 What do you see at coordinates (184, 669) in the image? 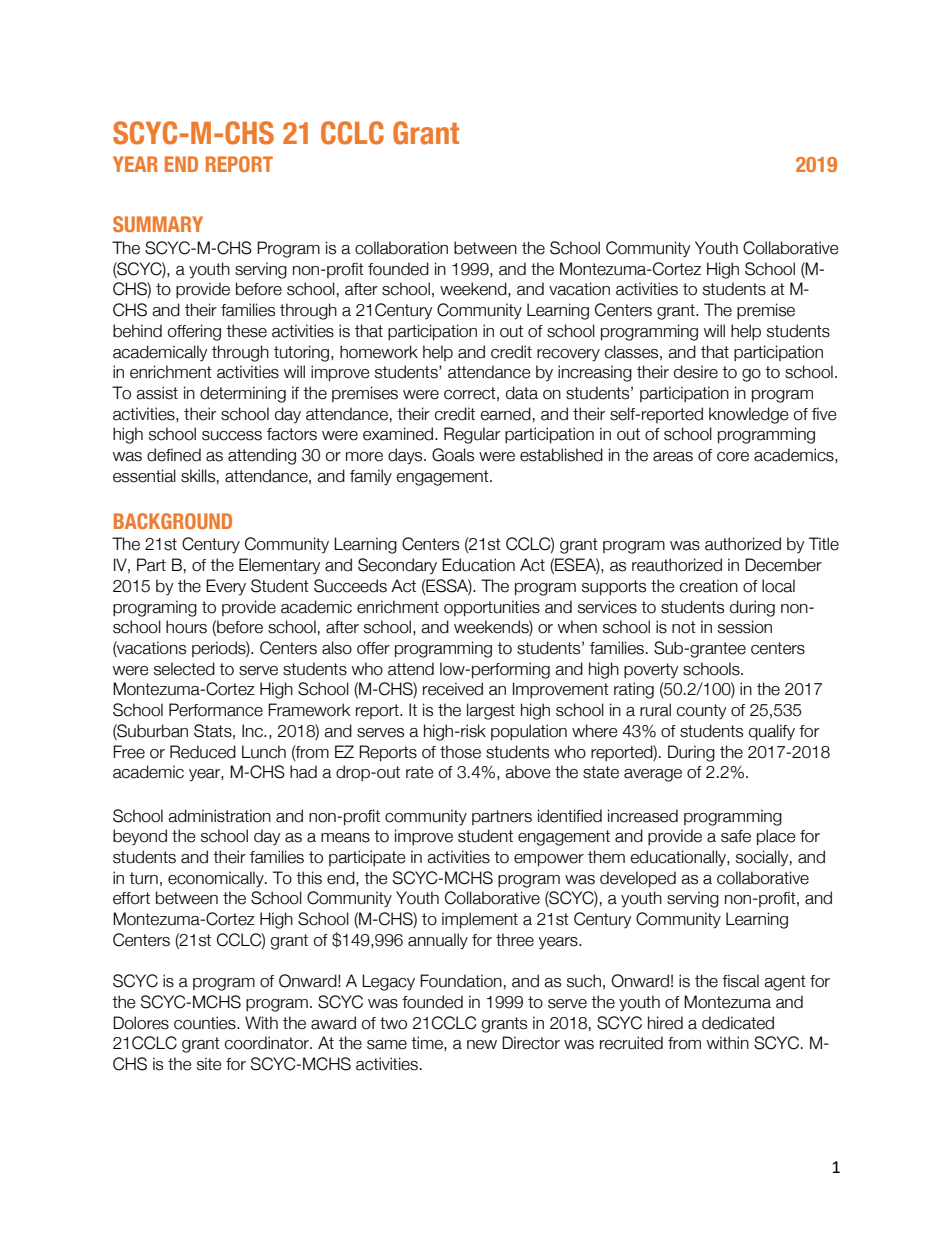
I see `selected` at bounding box center [184, 669].
